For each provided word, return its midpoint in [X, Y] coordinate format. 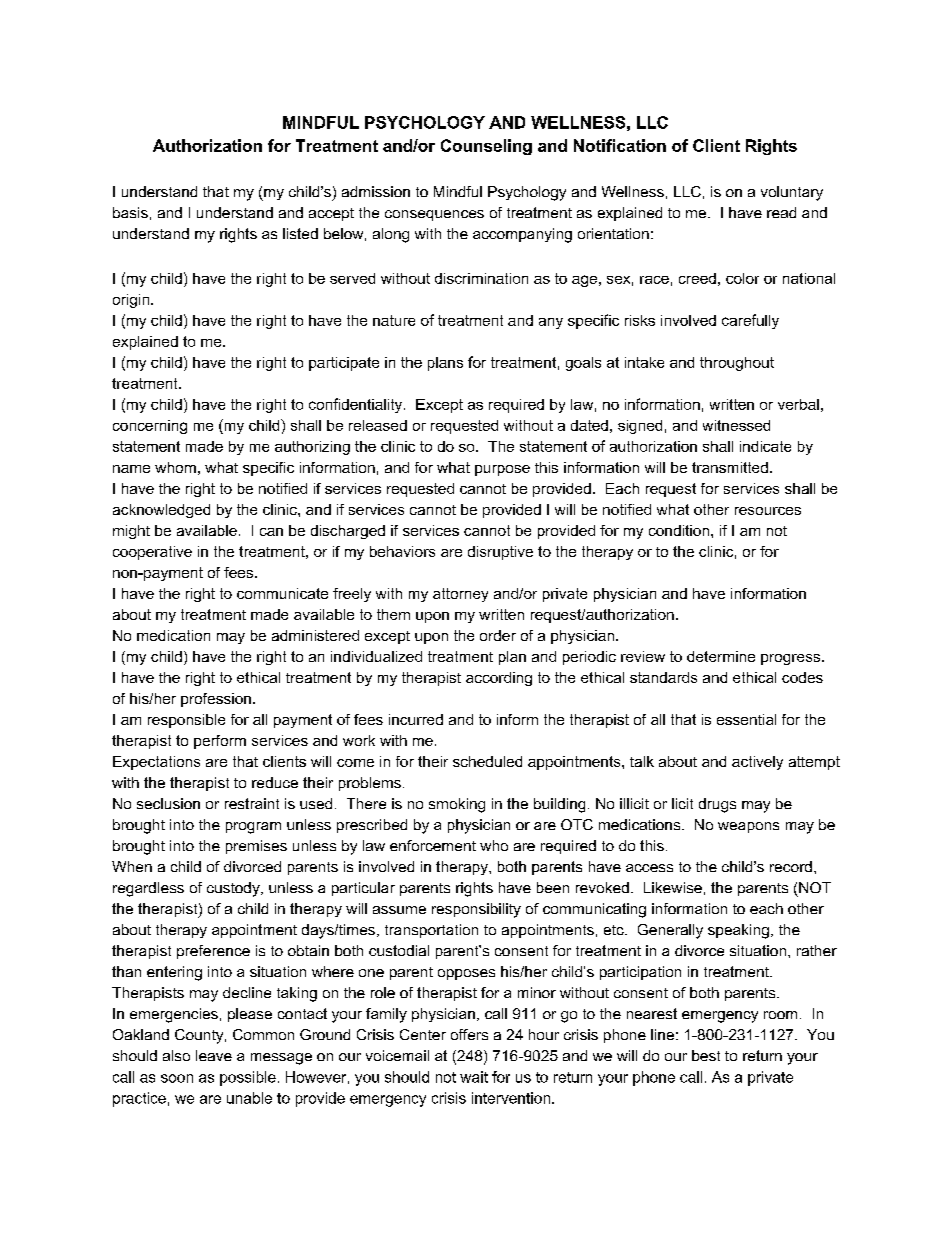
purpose [502, 470]
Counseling [486, 147]
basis [130, 212]
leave [214, 1055]
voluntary [792, 193]
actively [757, 763]
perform [220, 742]
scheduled [487, 761]
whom [175, 467]
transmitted [730, 467]
